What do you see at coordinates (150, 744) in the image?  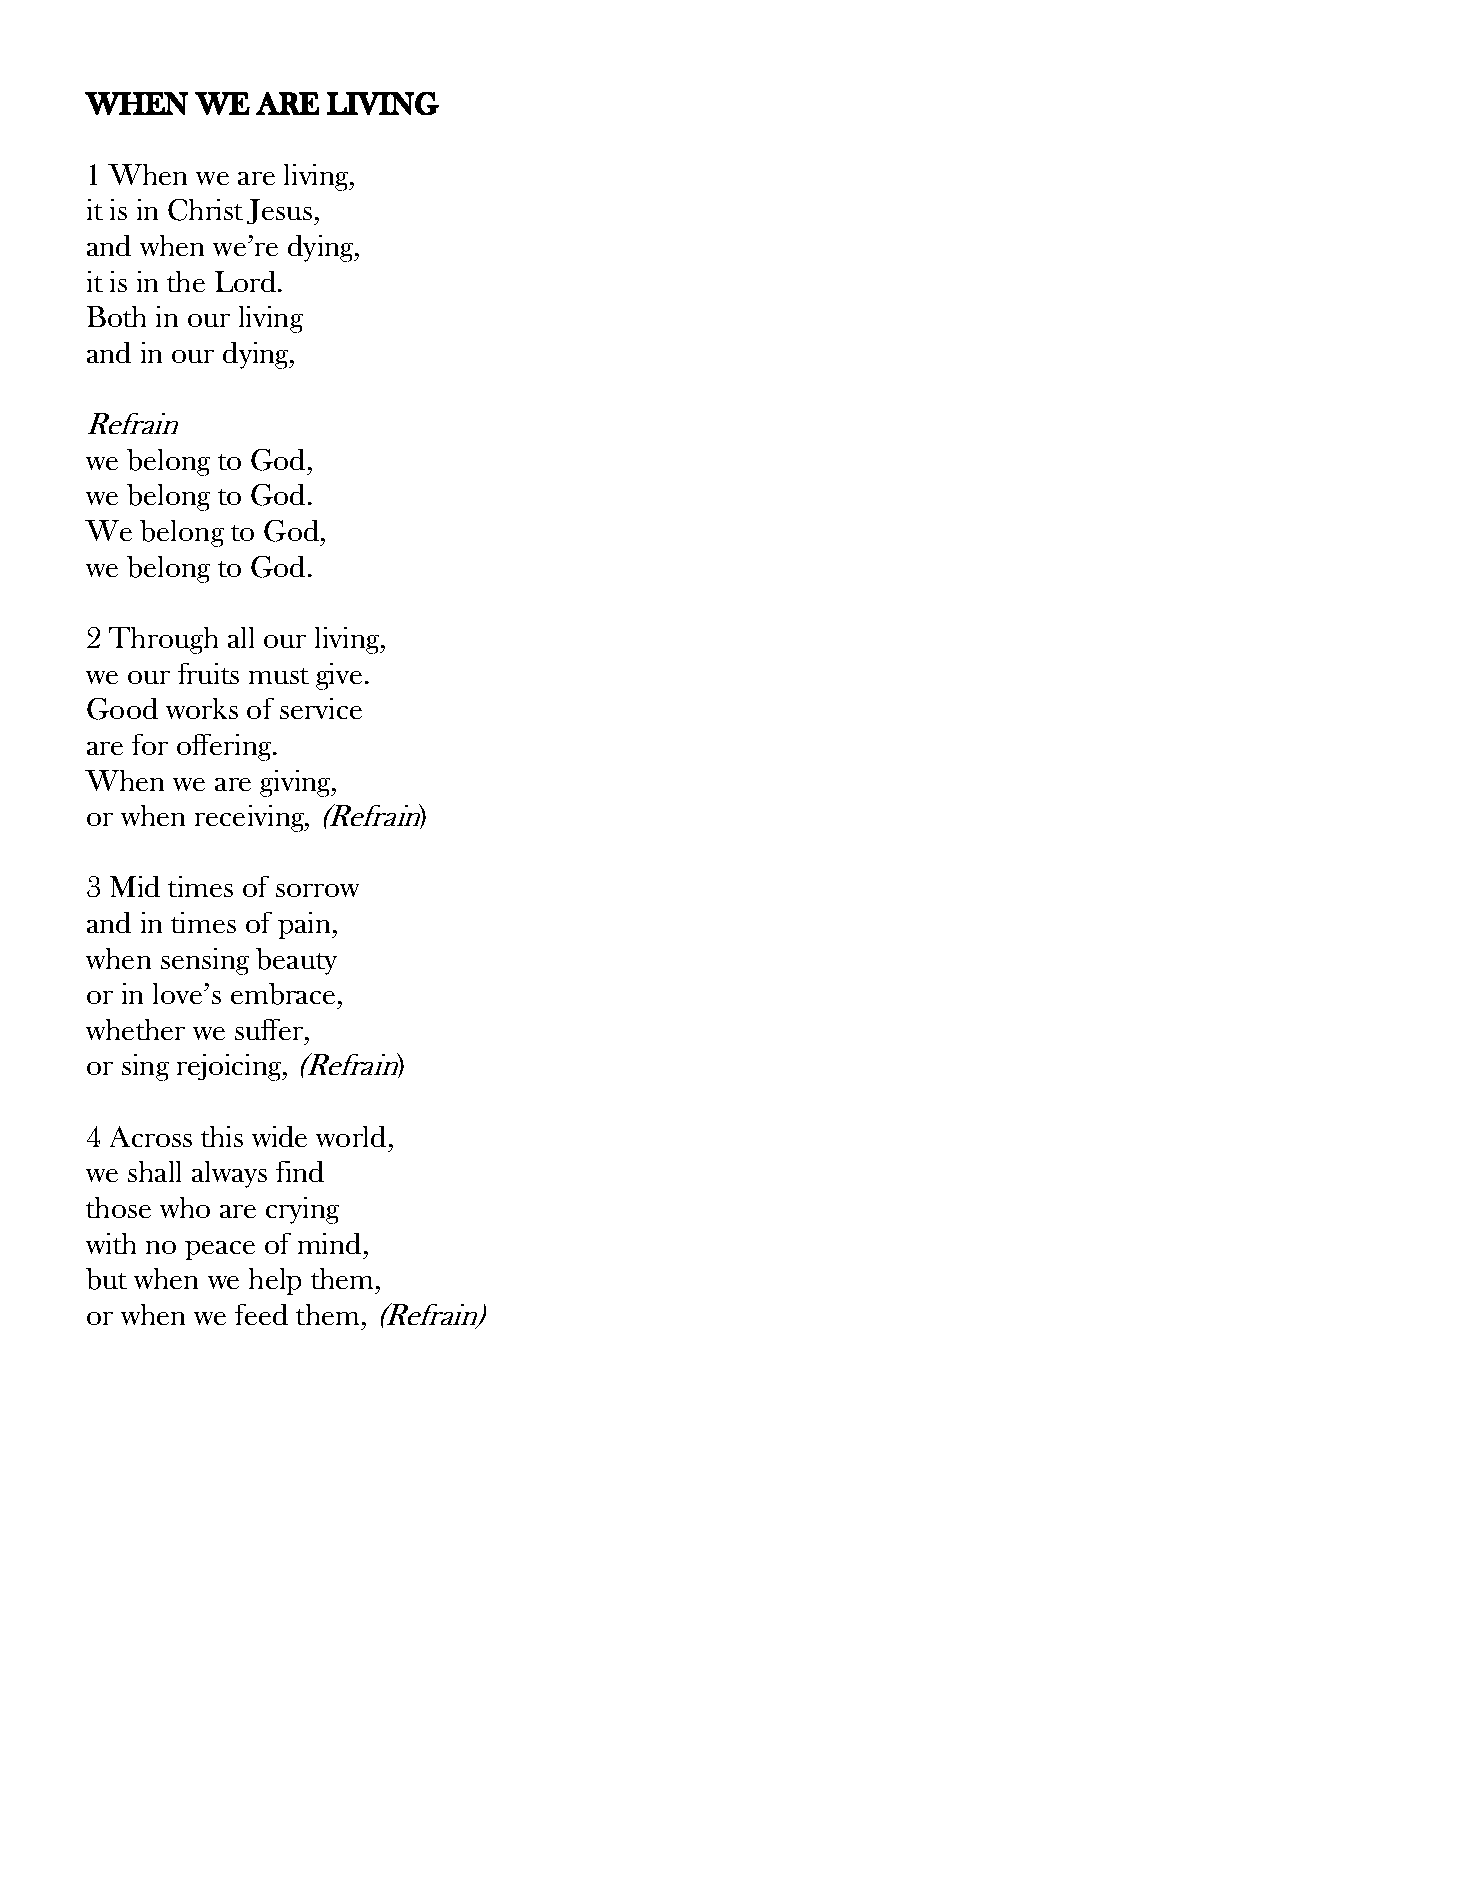 I see `for` at bounding box center [150, 744].
